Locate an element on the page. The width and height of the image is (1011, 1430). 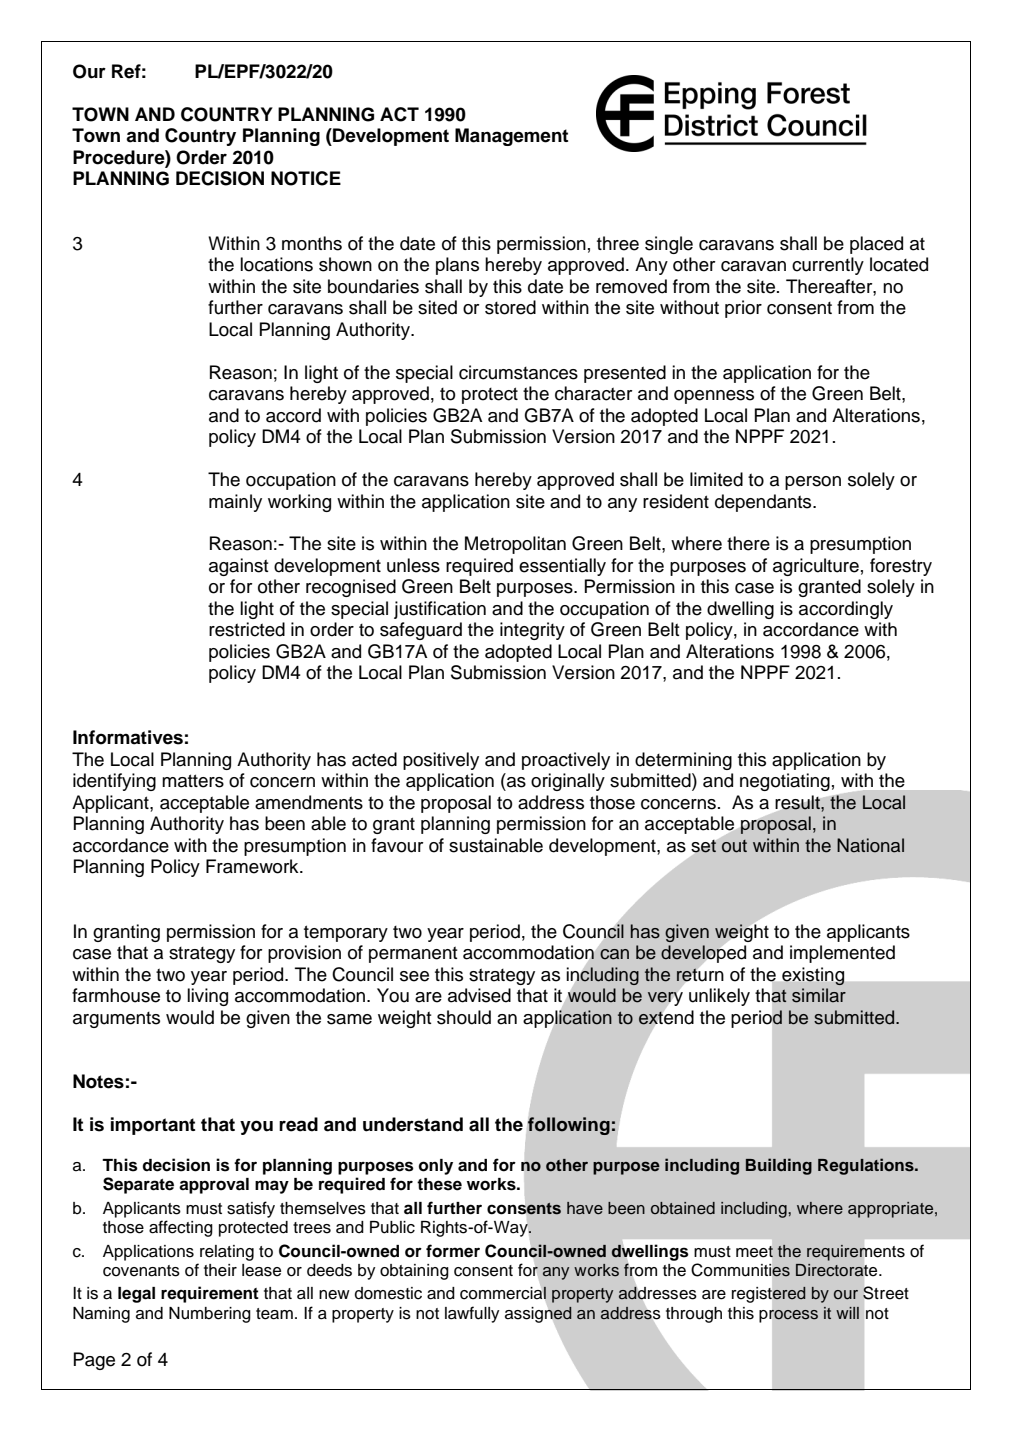
process is located at coordinates (788, 1316).
